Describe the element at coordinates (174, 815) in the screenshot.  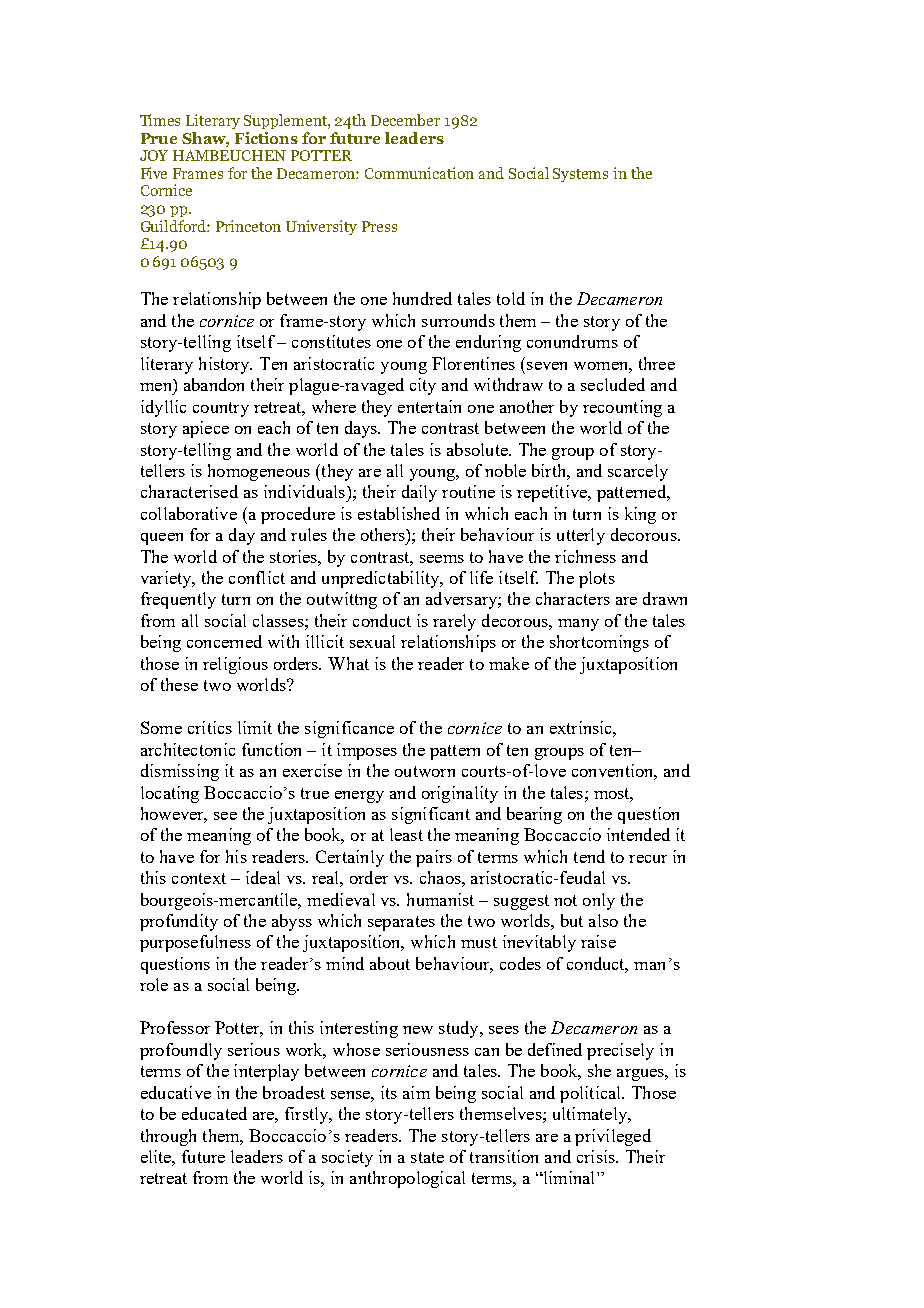
I see `however` at that location.
